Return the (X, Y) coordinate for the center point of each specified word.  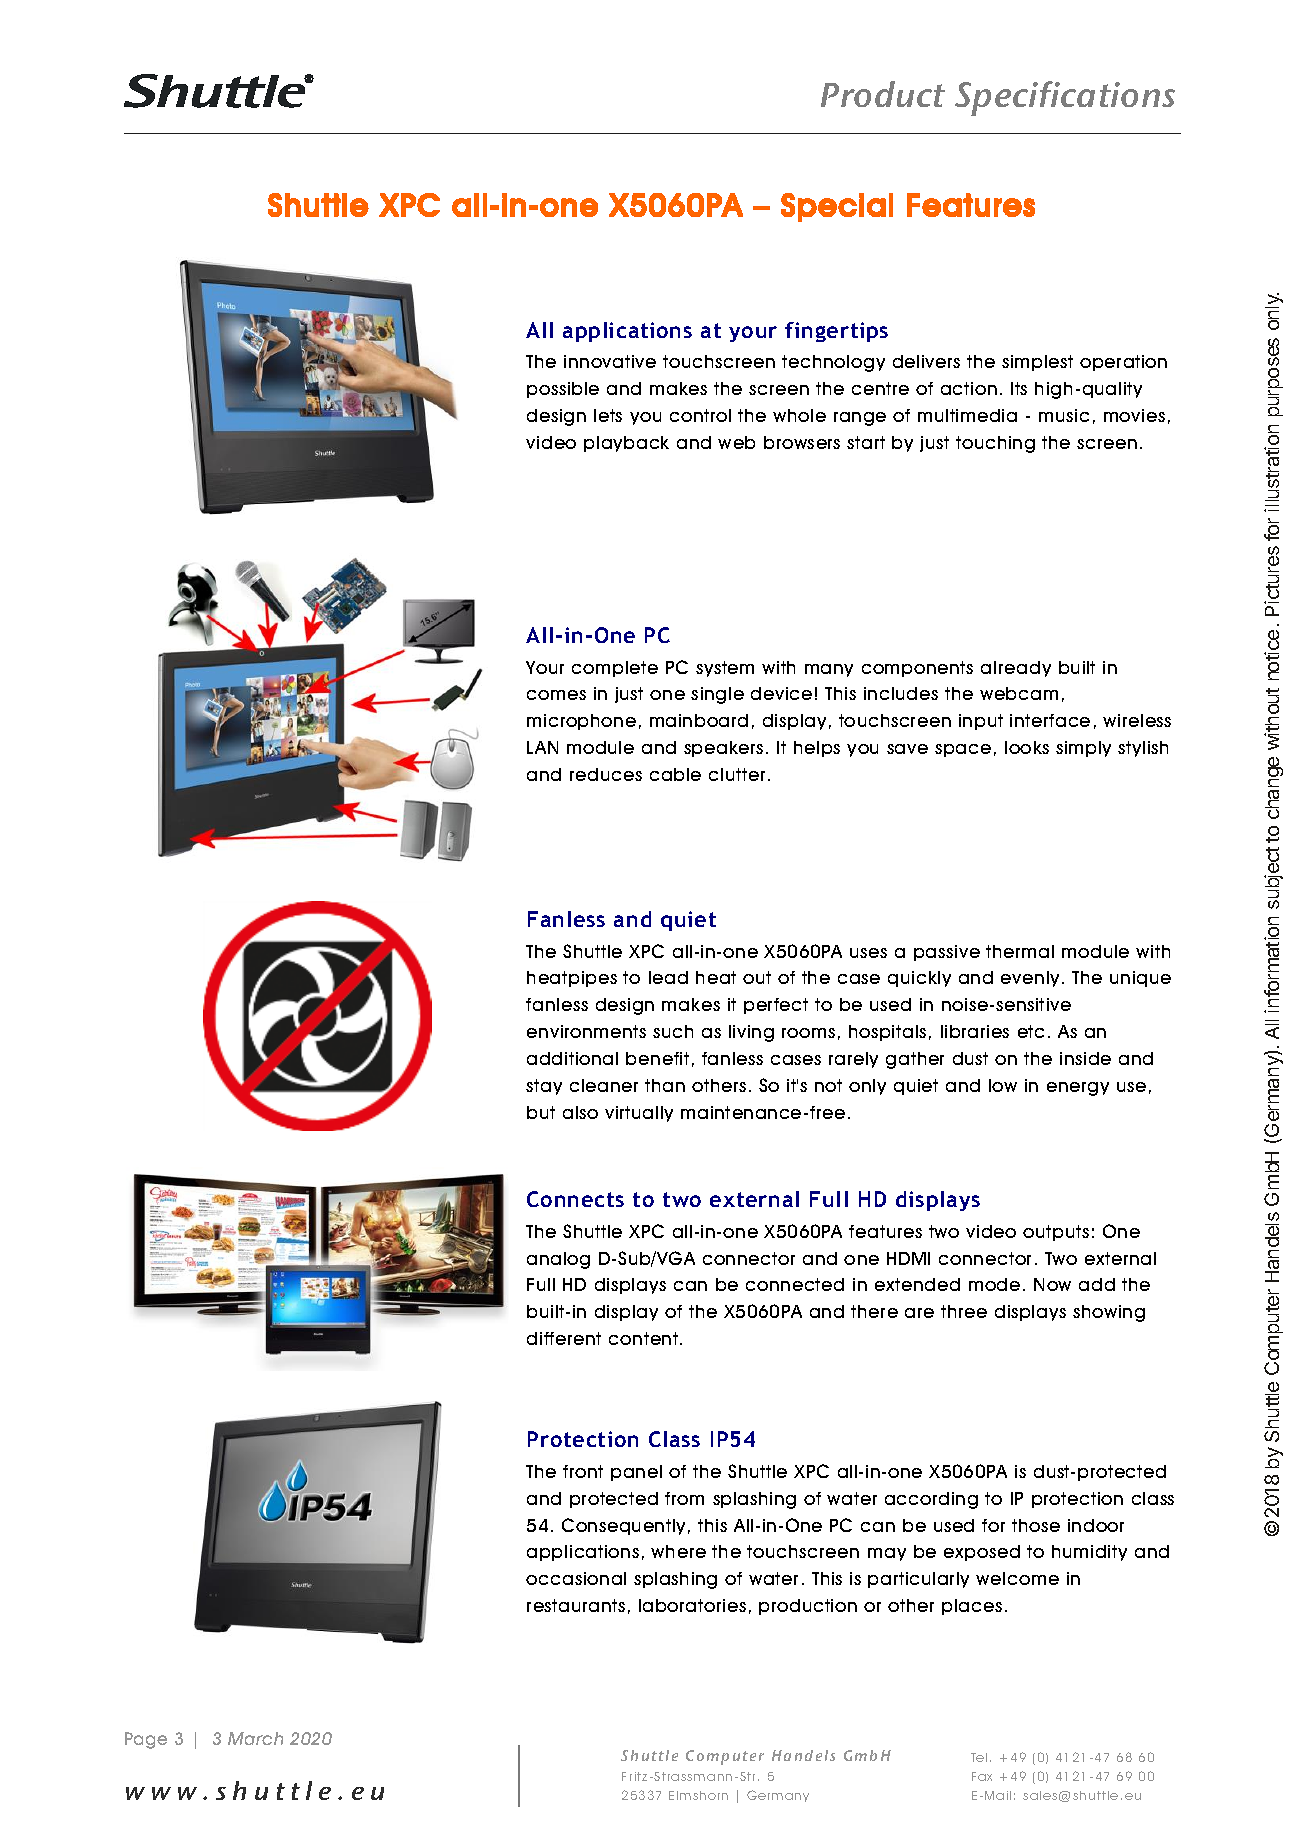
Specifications (1065, 98)
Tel (979, 1757)
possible (563, 390)
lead (668, 977)
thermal (1020, 951)
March (255, 1738)
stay (544, 1087)
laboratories (692, 1605)
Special (837, 207)
